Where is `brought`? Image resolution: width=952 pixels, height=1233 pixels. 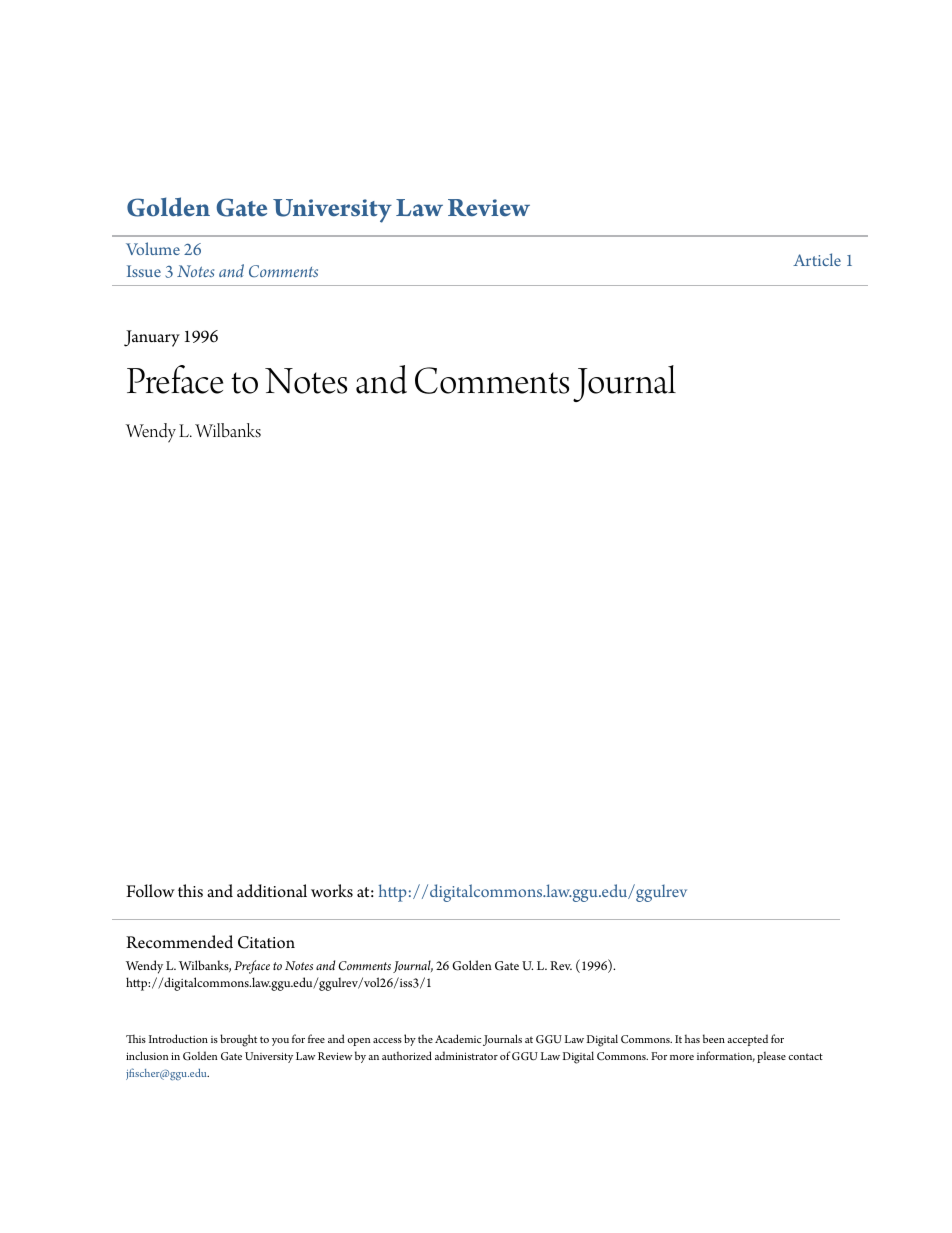
brought is located at coordinates (238, 1040).
